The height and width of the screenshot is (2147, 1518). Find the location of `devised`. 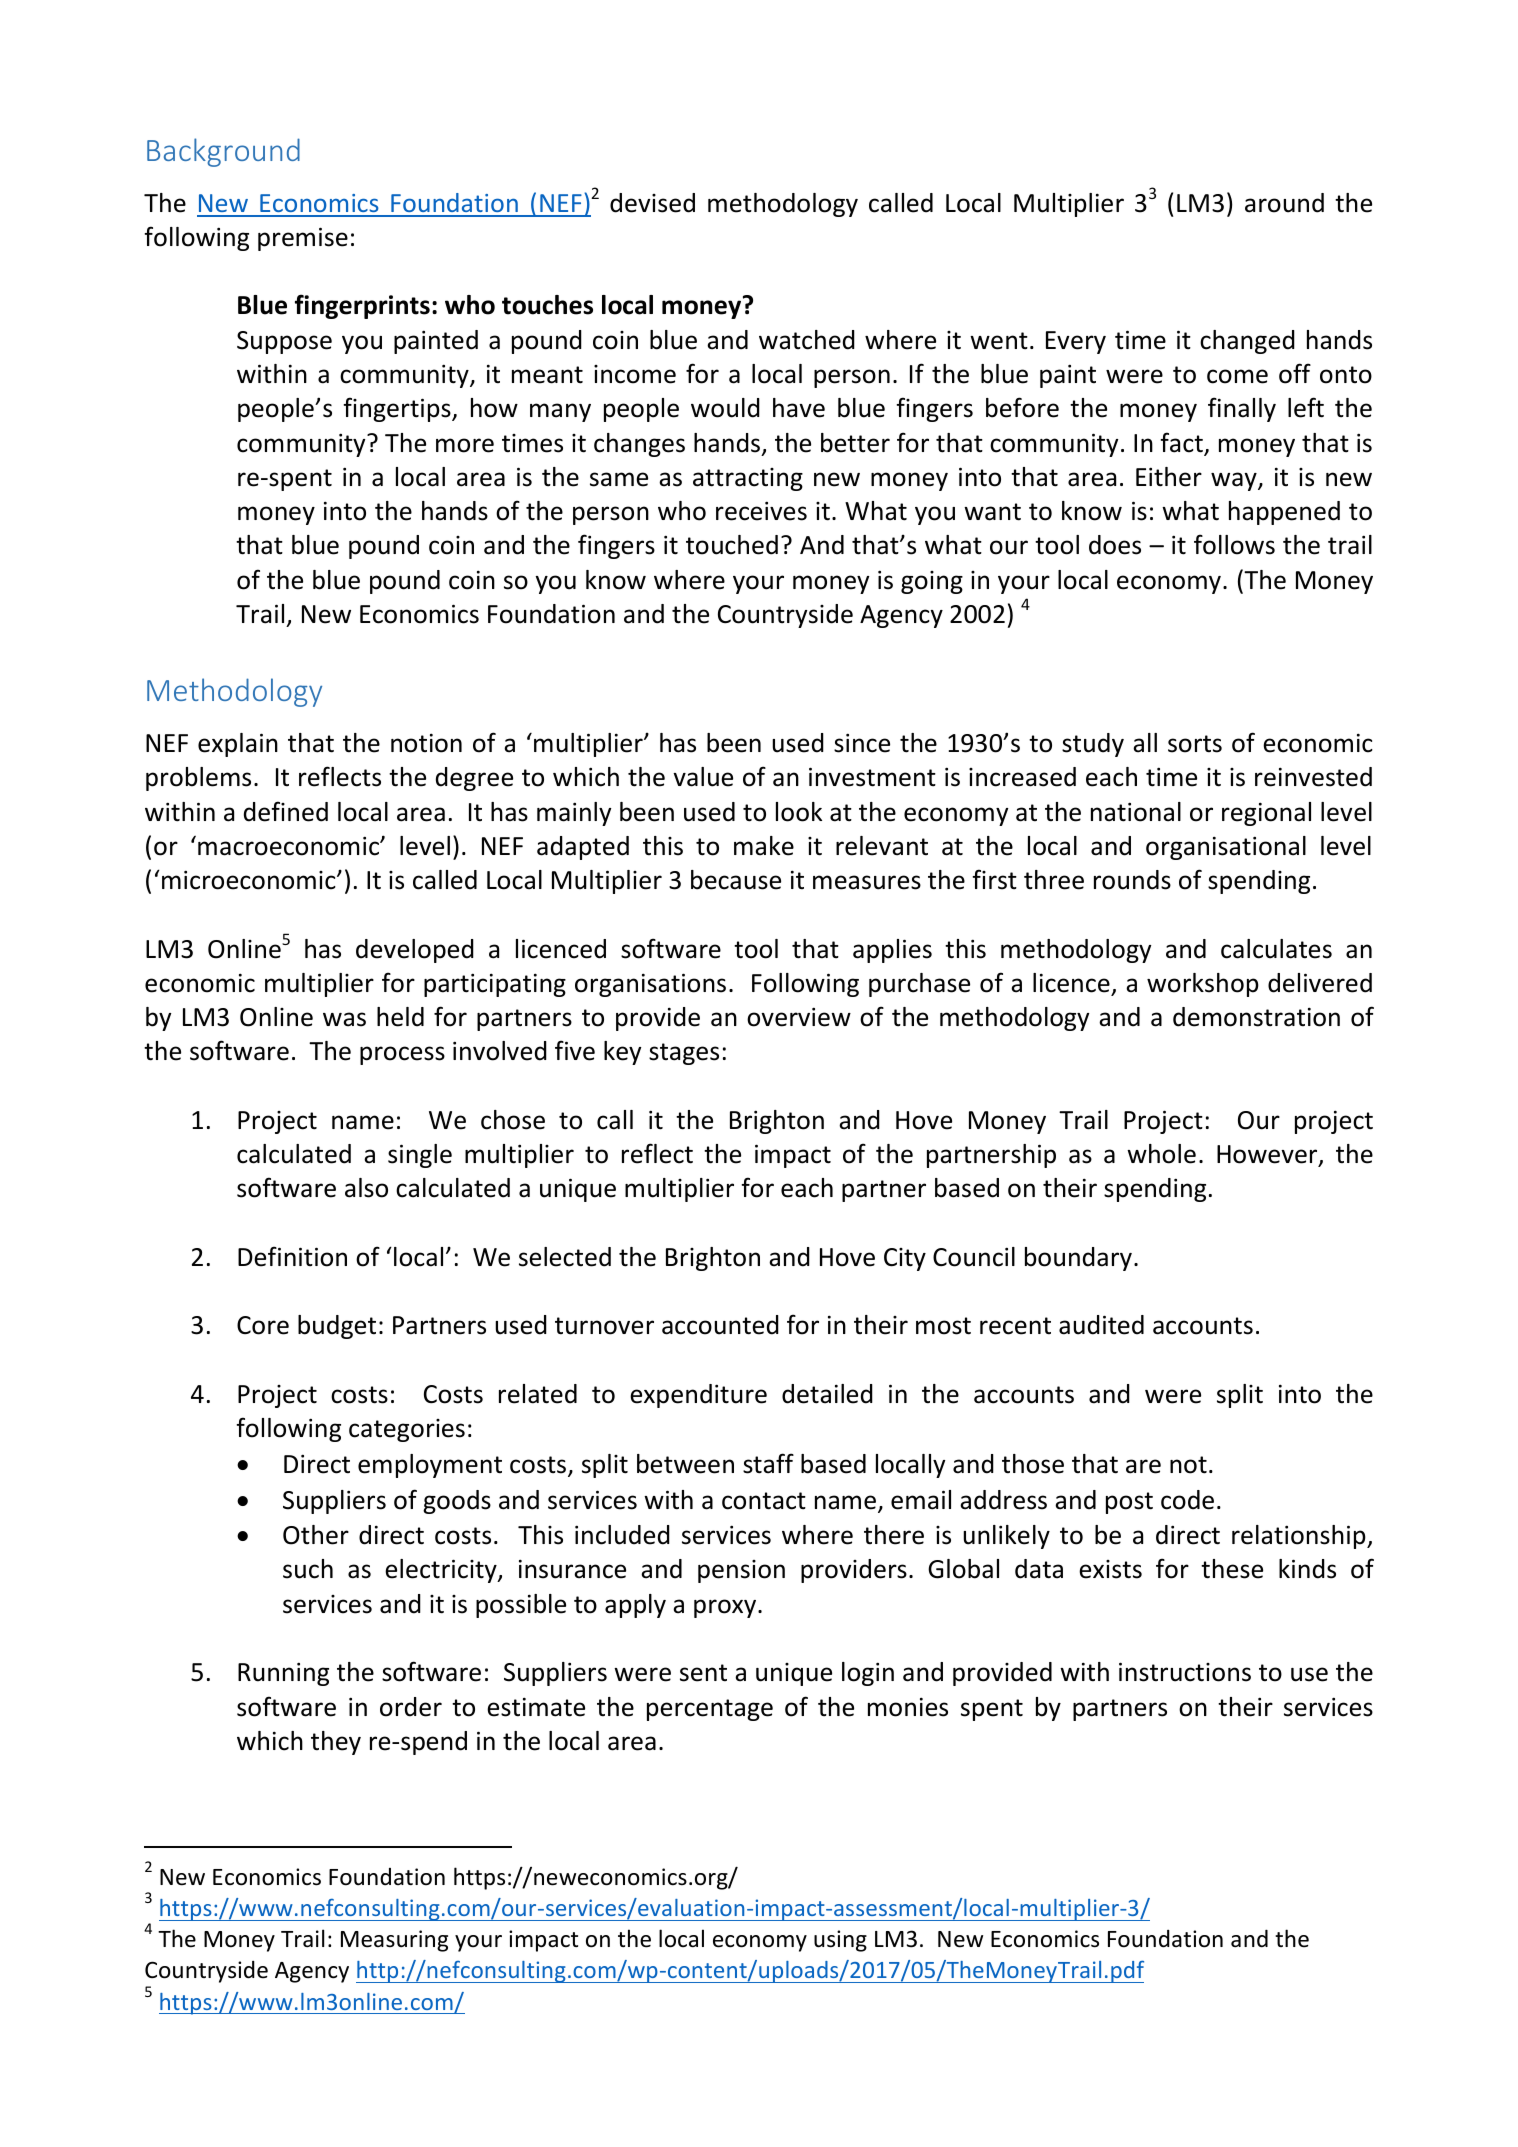

devised is located at coordinates (652, 203).
